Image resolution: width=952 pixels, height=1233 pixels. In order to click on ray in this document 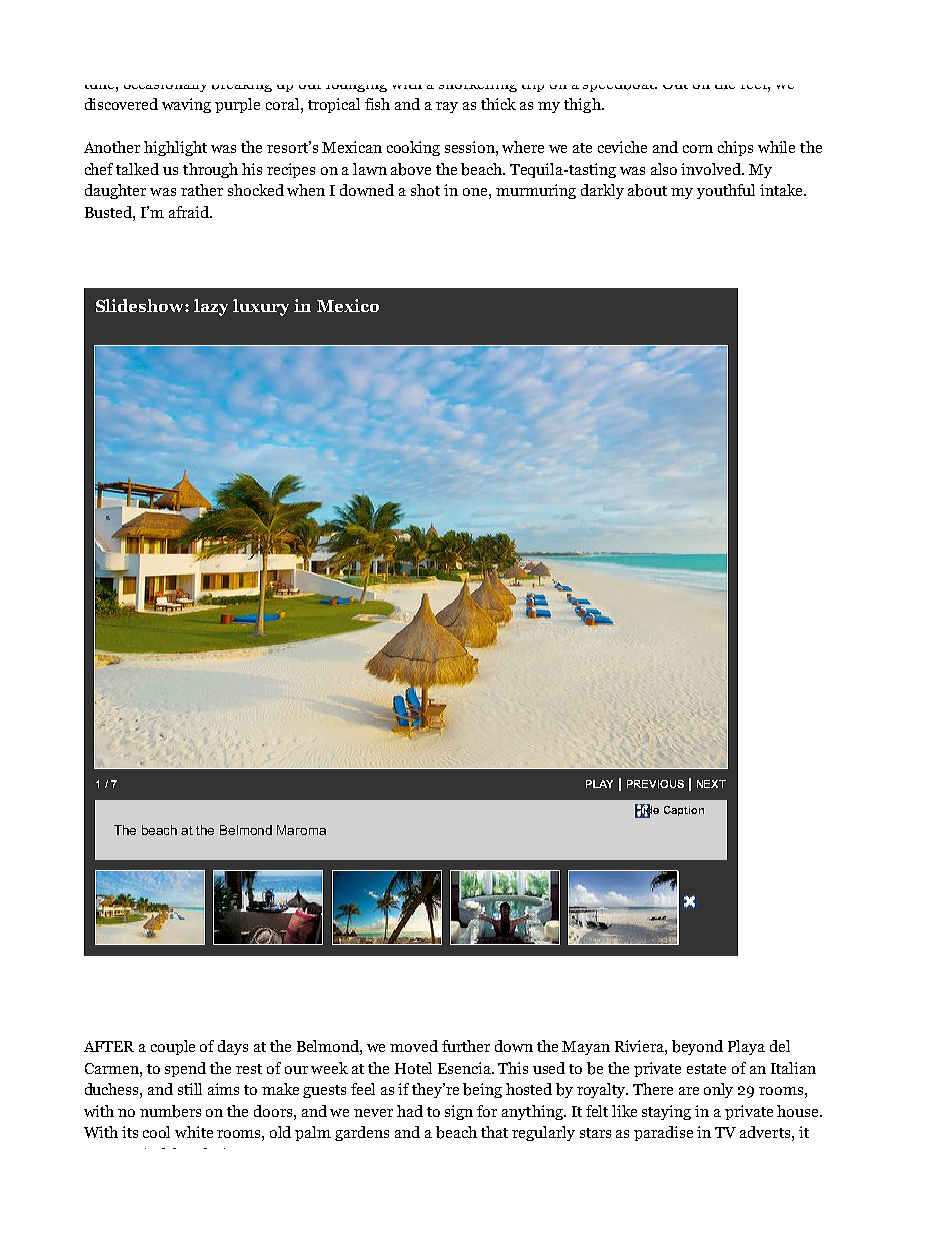, I will do `click(447, 107)`.
